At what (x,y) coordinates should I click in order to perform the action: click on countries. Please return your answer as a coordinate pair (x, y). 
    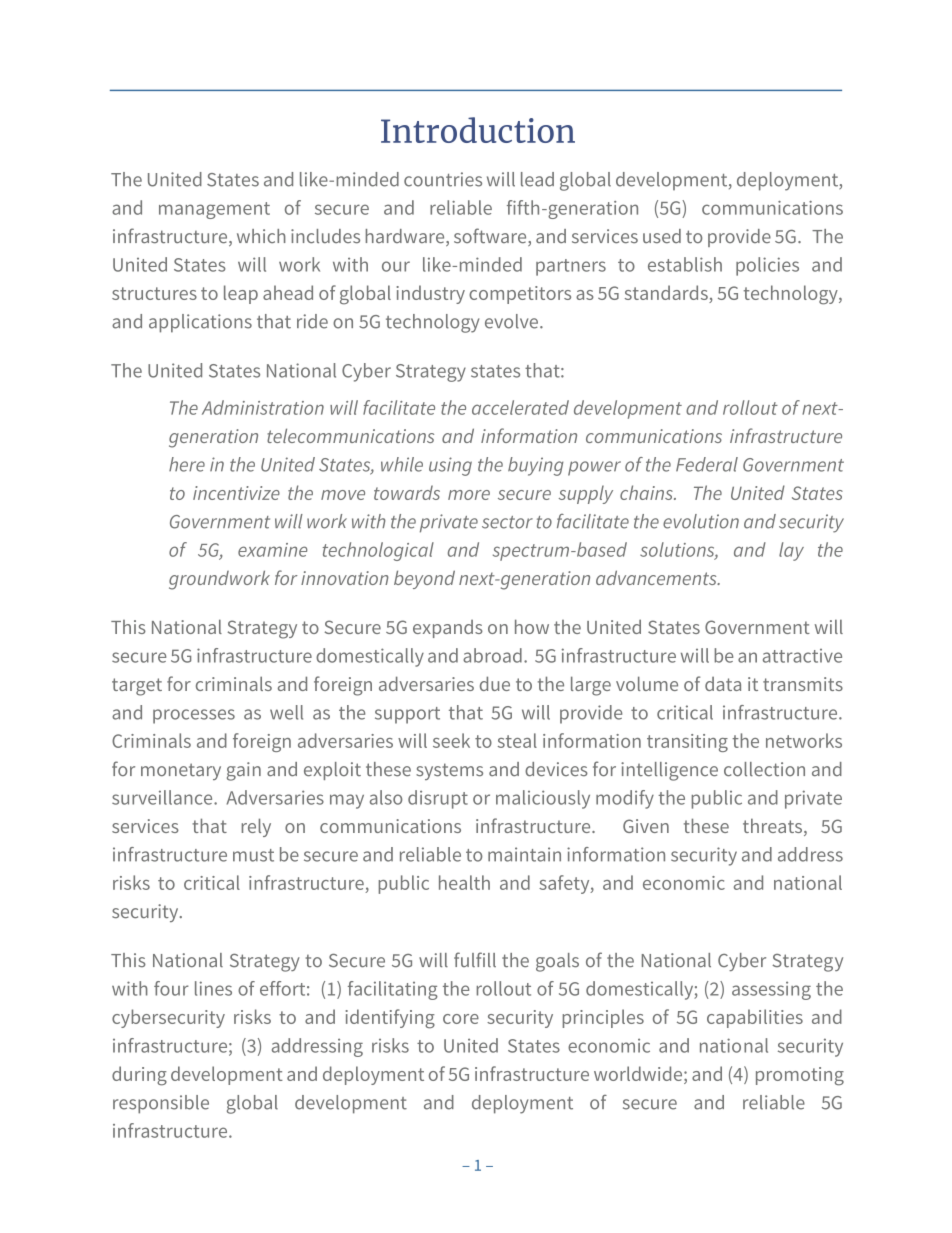
    Looking at the image, I should click on (443, 179).
